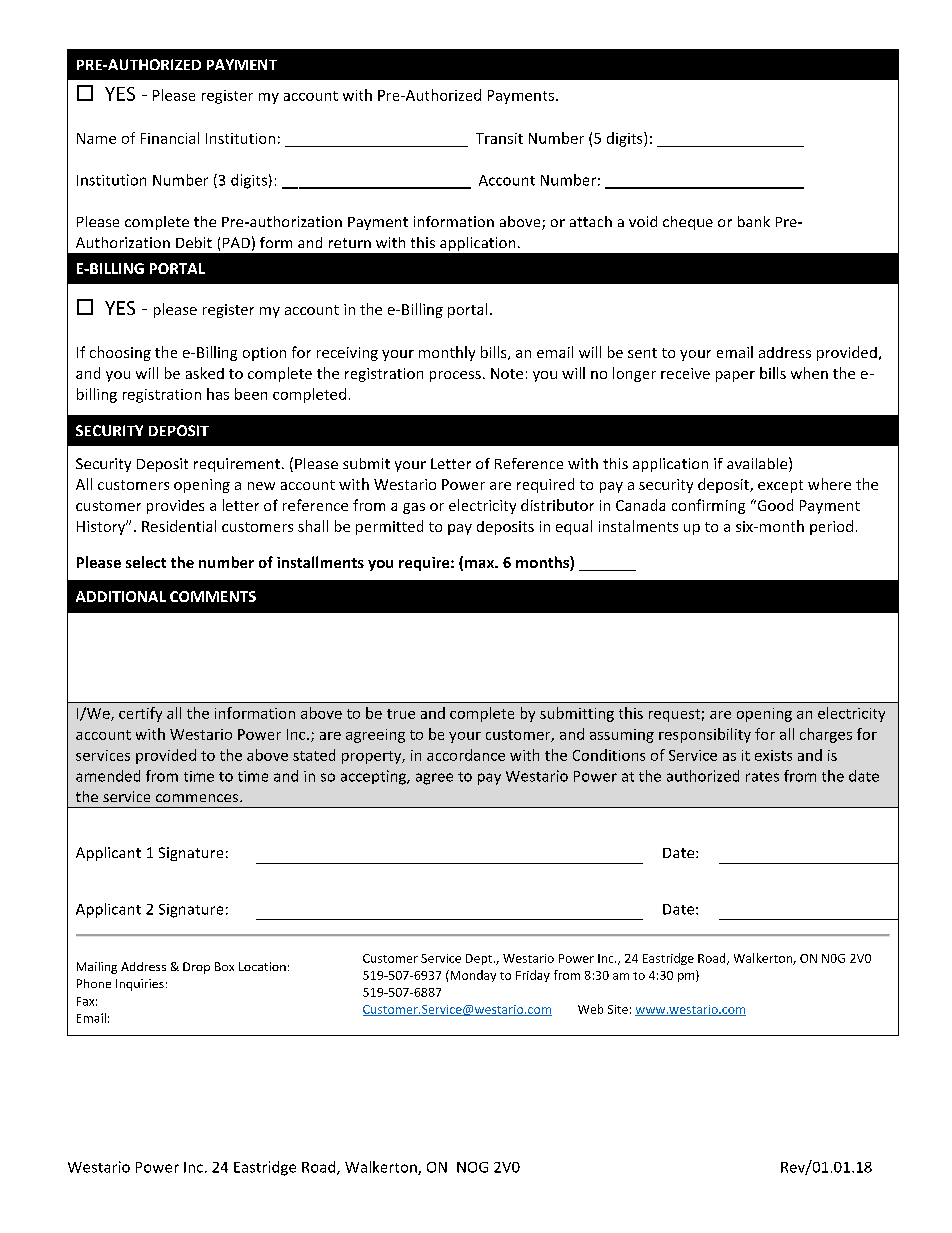 This screenshot has width=952, height=1233. I want to click on gas, so click(414, 508).
